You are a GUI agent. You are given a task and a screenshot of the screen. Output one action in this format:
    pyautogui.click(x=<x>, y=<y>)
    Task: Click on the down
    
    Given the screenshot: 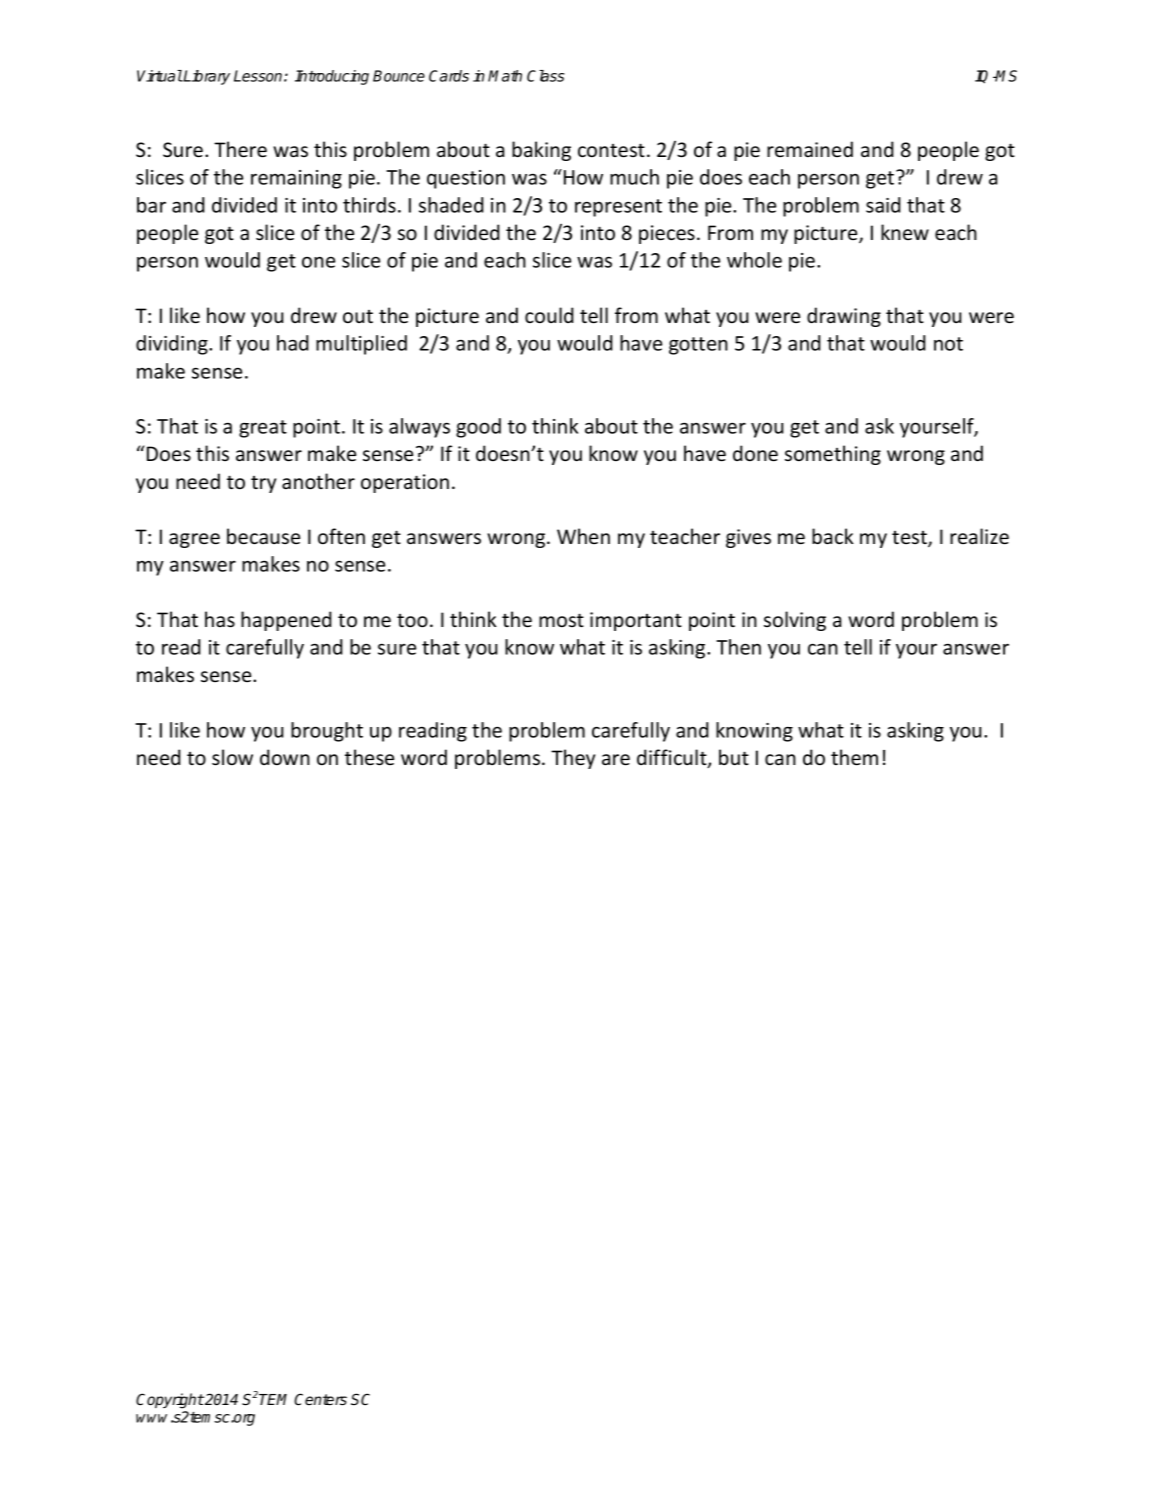 What is the action you would take?
    pyautogui.click(x=285, y=757)
